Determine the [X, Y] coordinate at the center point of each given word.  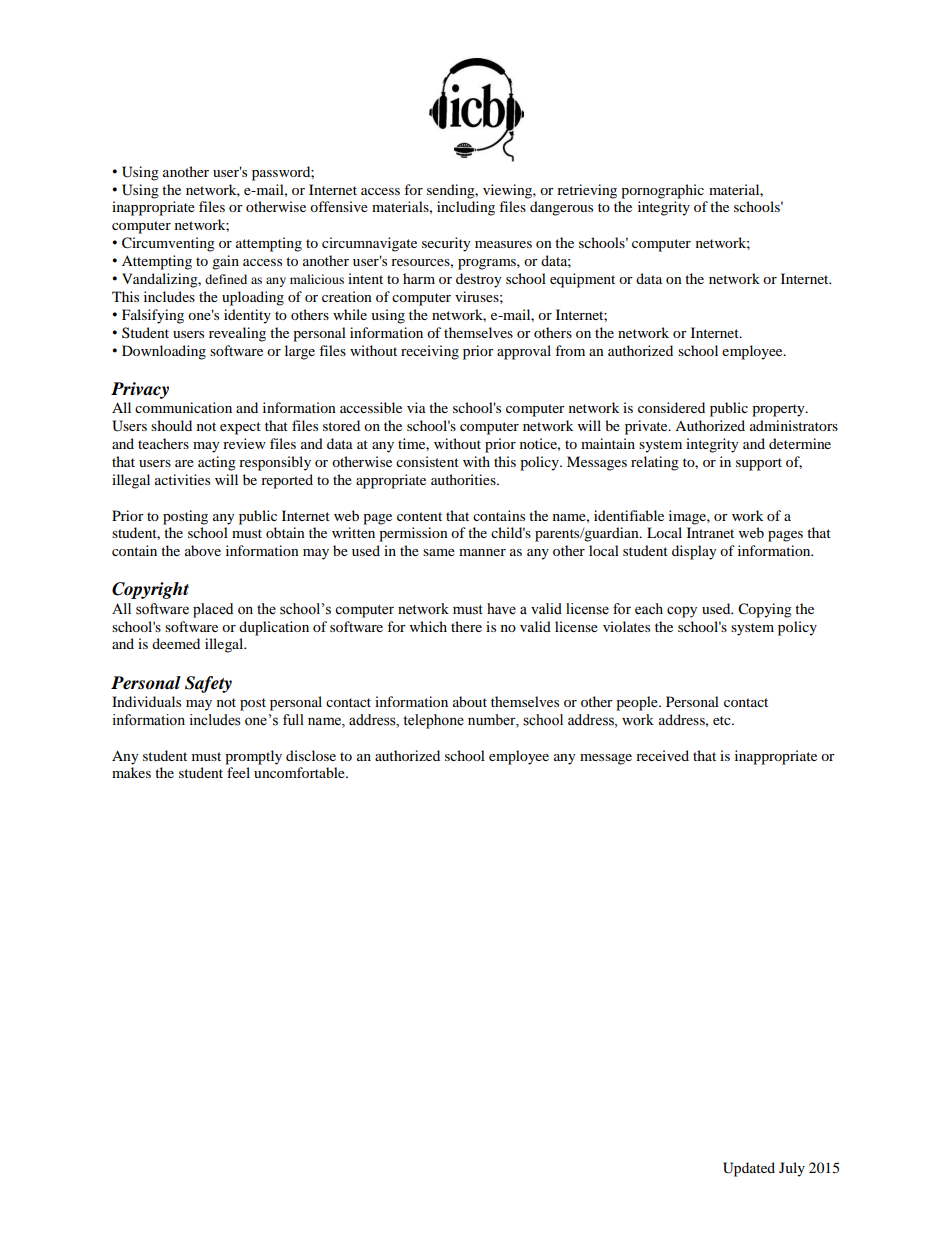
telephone [433, 721]
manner [482, 552]
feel [238, 772]
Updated [749, 1169]
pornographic [662, 191]
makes [131, 772]
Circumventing [168, 244]
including [466, 208]
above [203, 550]
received [662, 755]
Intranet [710, 532]
